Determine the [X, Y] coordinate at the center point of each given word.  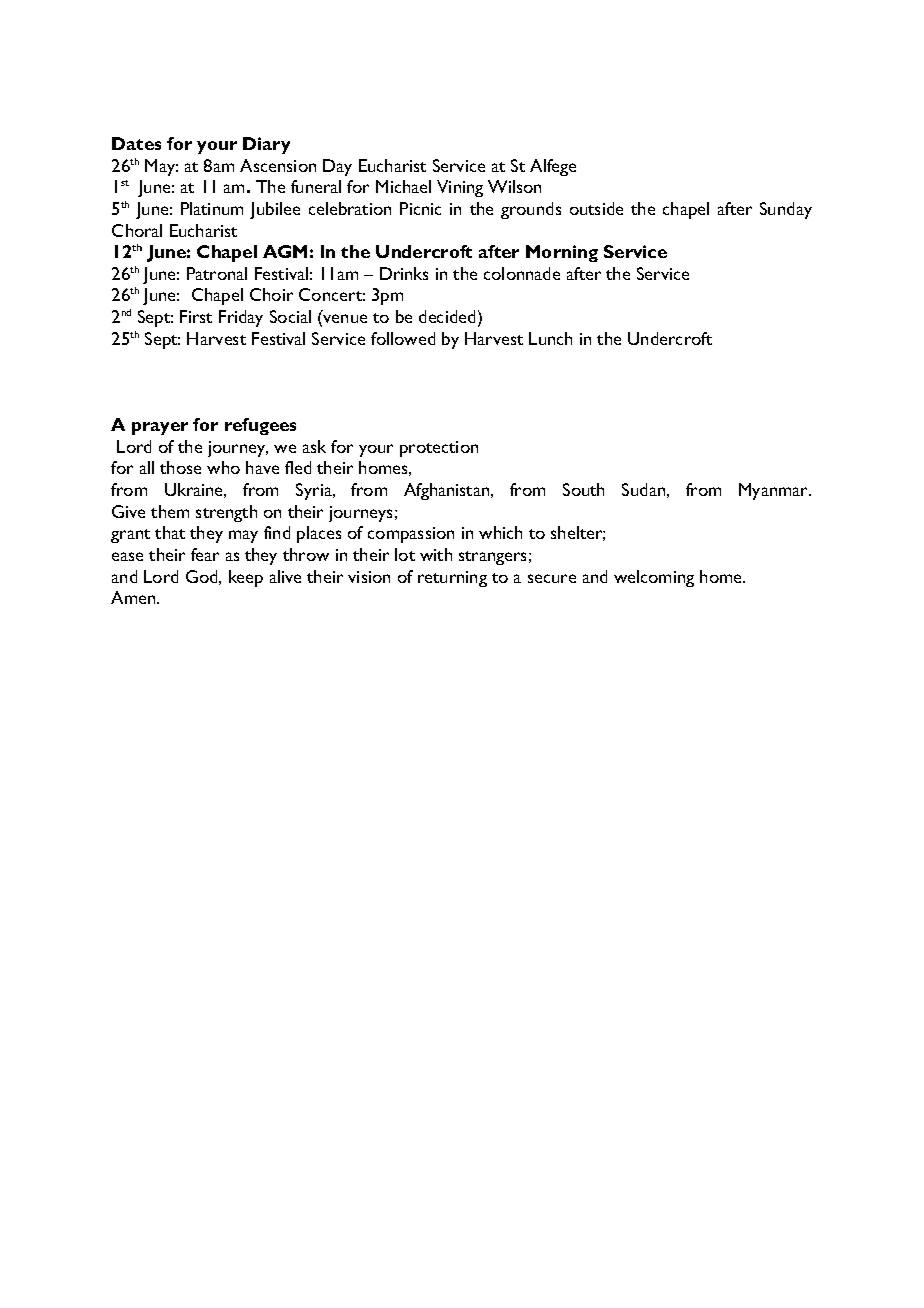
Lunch [550, 338]
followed [403, 338]
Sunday [786, 210]
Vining [460, 188]
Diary [266, 145]
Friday [241, 318]
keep [246, 578]
